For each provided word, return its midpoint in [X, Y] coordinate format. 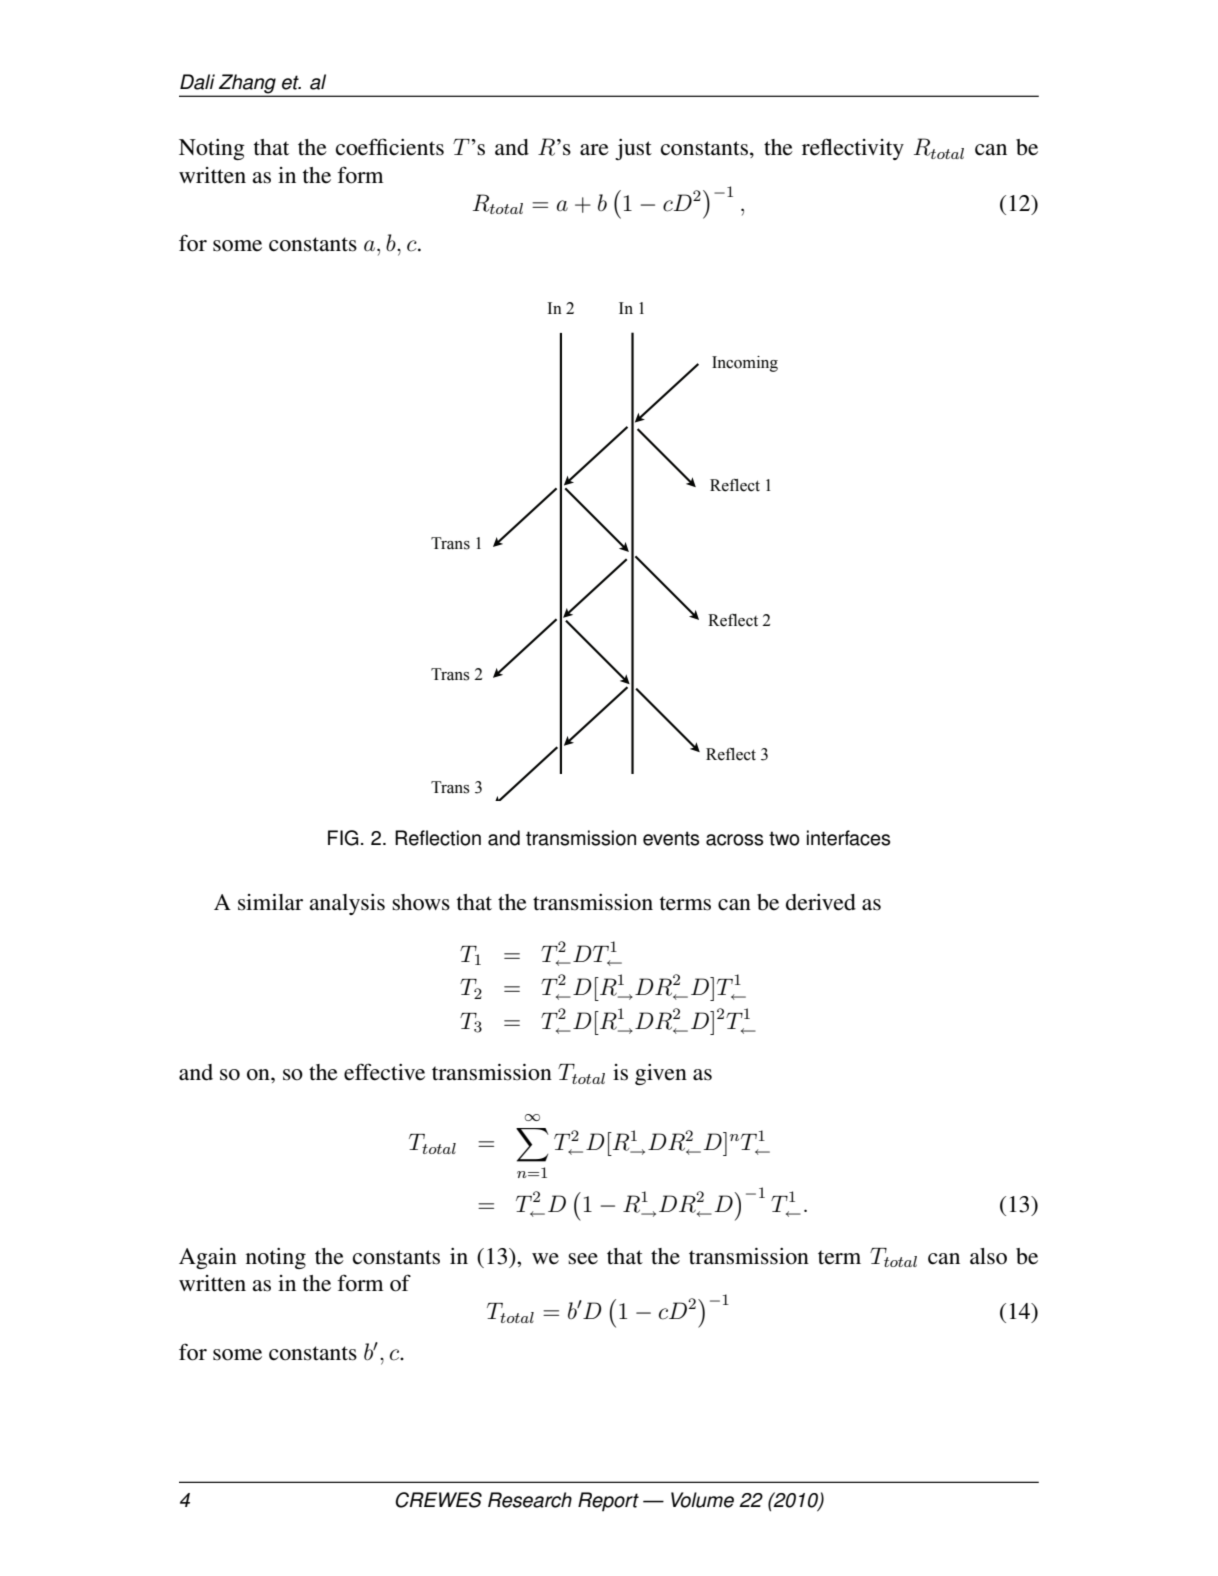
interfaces [848, 838]
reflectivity [853, 149]
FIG [343, 838]
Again [208, 1258]
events [671, 838]
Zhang [247, 85]
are [594, 150]
